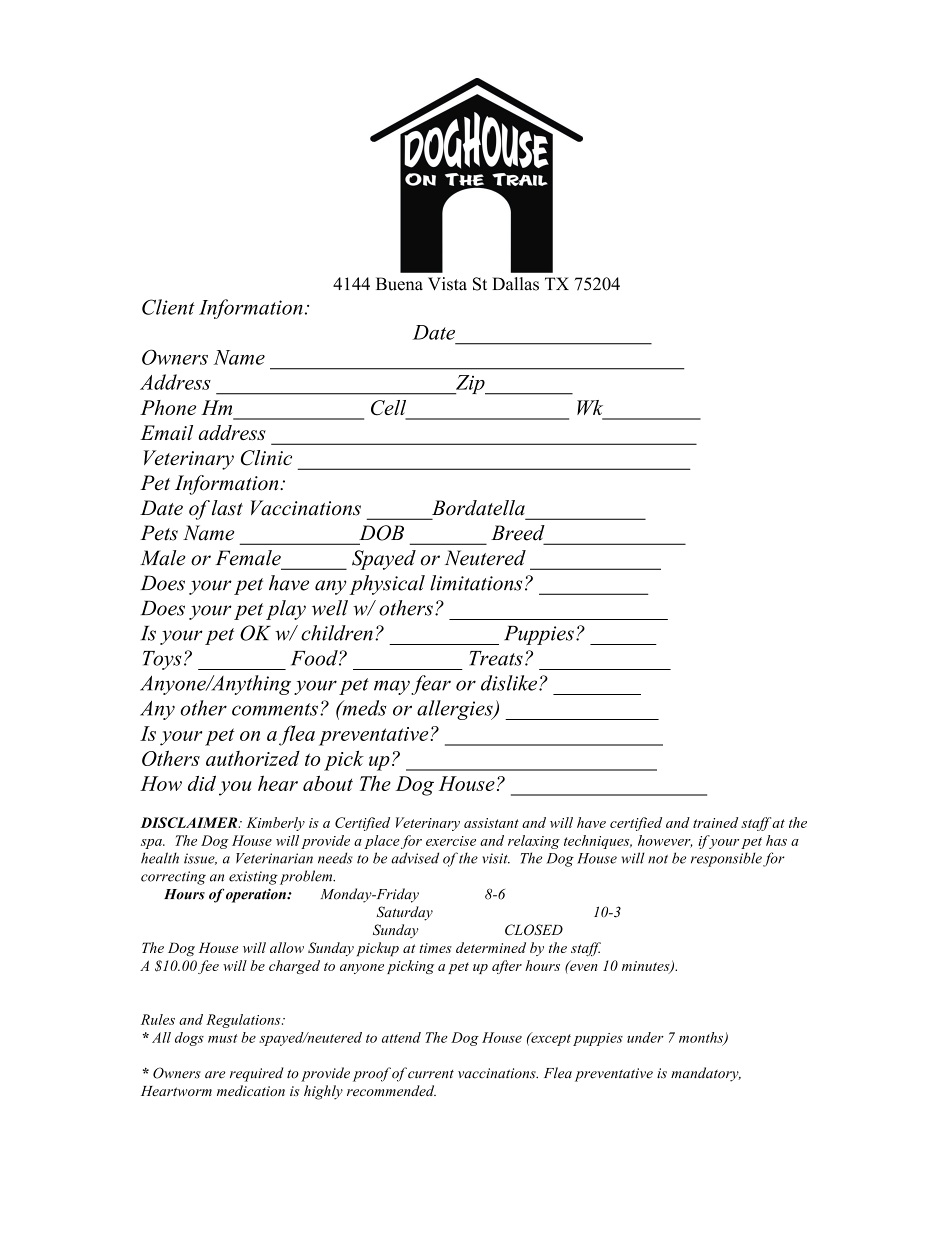 This screenshot has width=952, height=1233. Describe the element at coordinates (447, 284) in the screenshot. I see `Vista` at that location.
